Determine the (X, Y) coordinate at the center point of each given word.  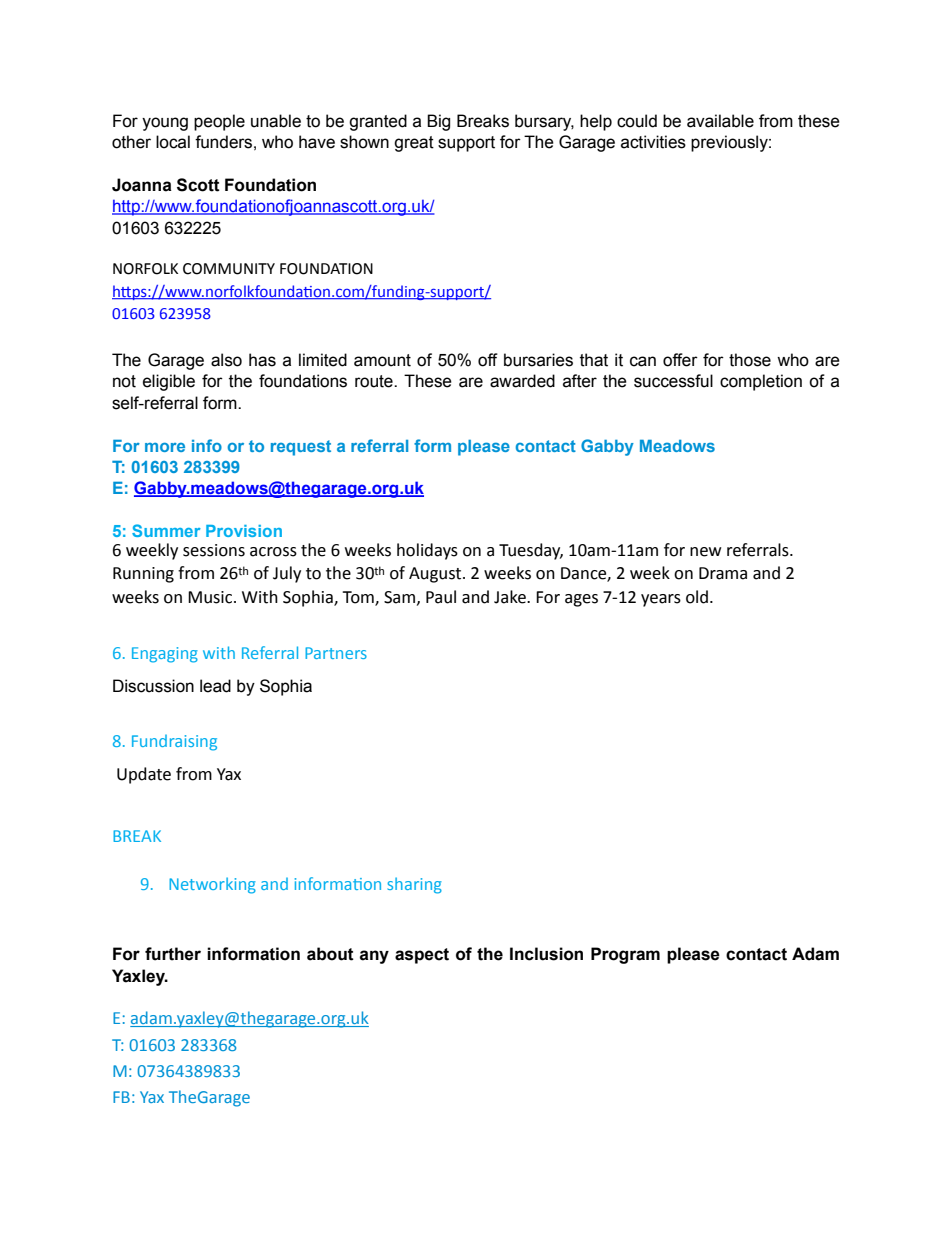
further (173, 954)
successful (673, 381)
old (697, 597)
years (661, 600)
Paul (441, 597)
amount (382, 360)
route (375, 381)
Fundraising (174, 743)
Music (211, 597)
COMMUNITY (229, 269)
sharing (414, 885)
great (414, 144)
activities (653, 142)
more (165, 447)
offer (680, 360)
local (173, 142)
